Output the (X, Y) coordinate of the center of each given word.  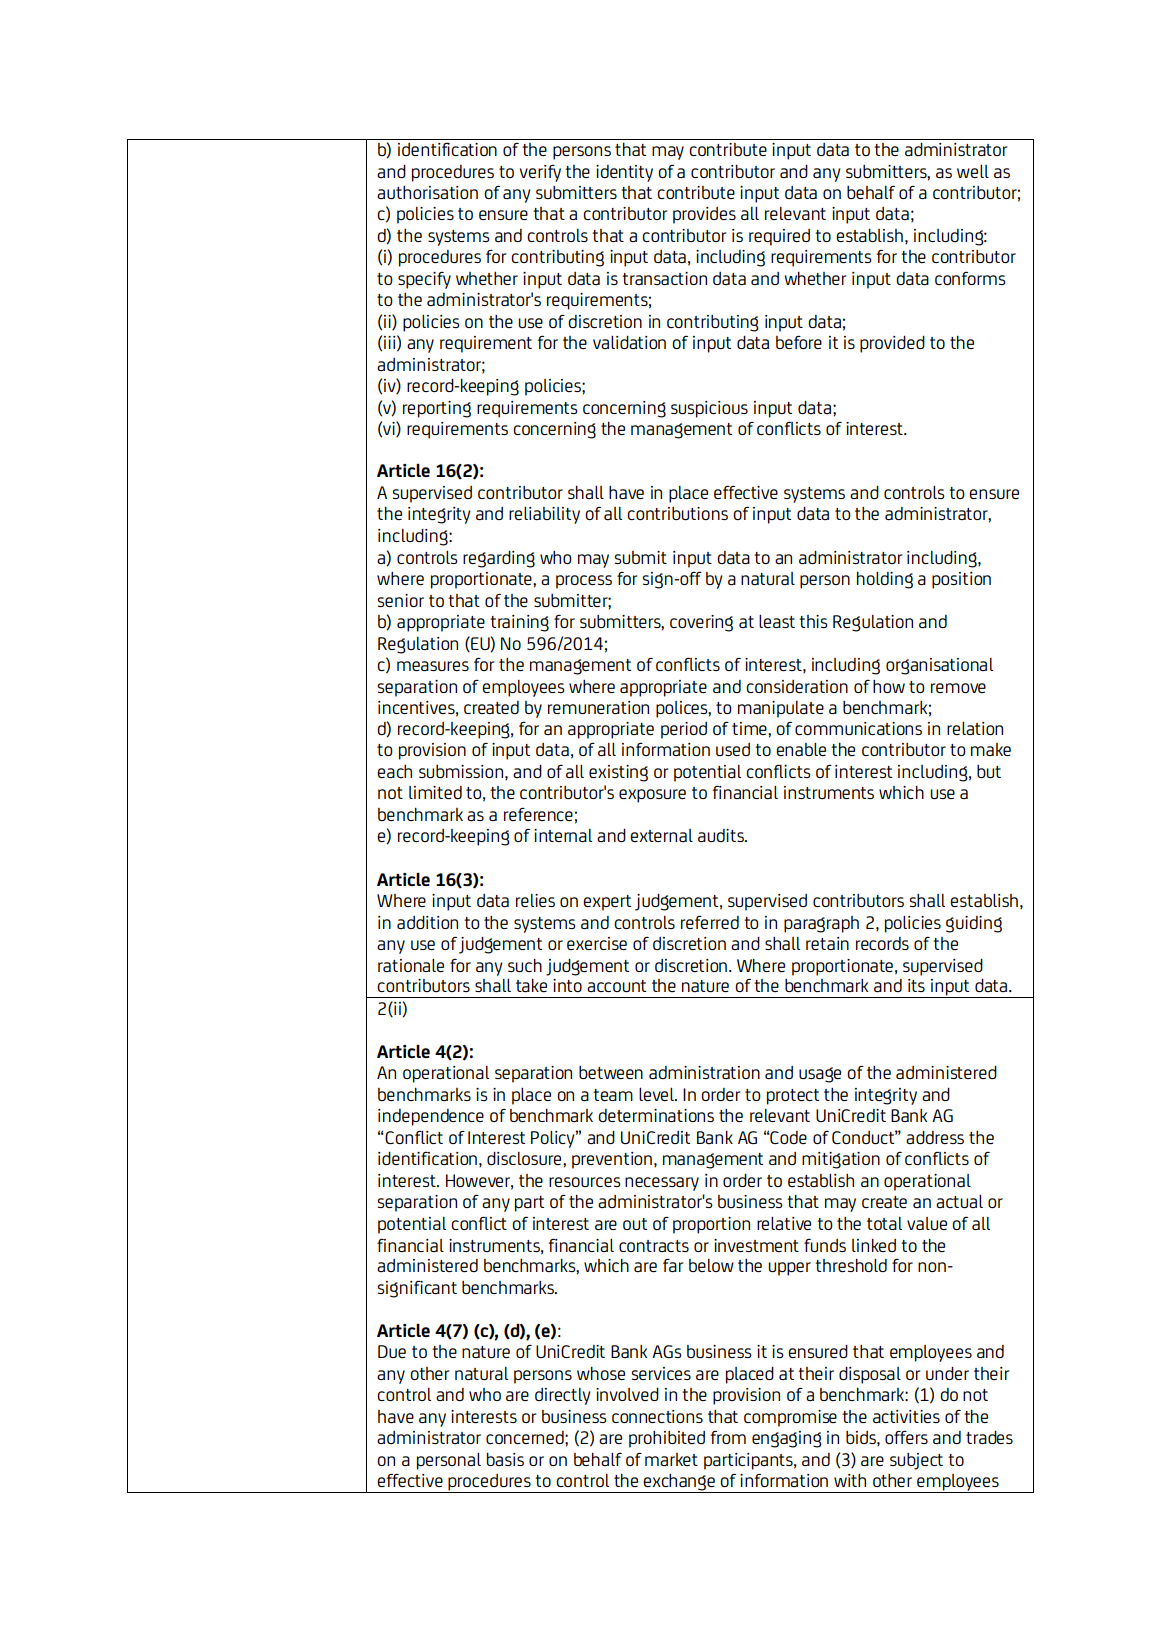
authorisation (427, 192)
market (671, 1459)
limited (435, 792)
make (991, 749)
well (973, 171)
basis (505, 1459)
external (661, 835)
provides (704, 215)
